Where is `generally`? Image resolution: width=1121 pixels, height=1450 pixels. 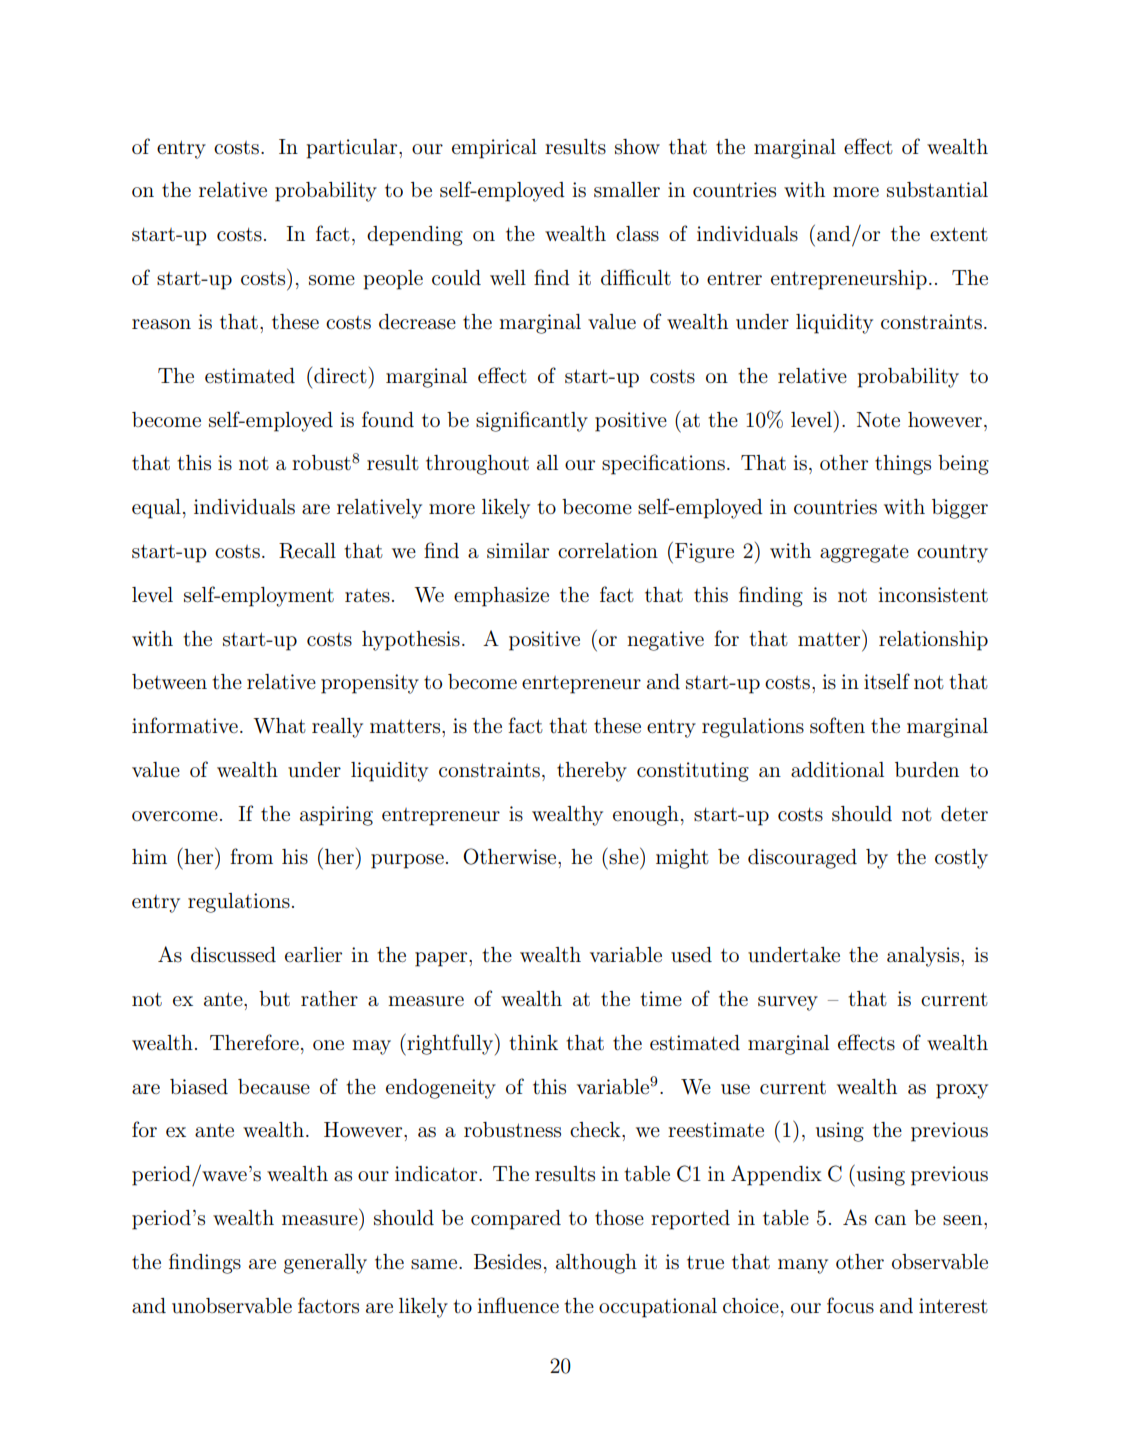 generally is located at coordinates (325, 1264).
